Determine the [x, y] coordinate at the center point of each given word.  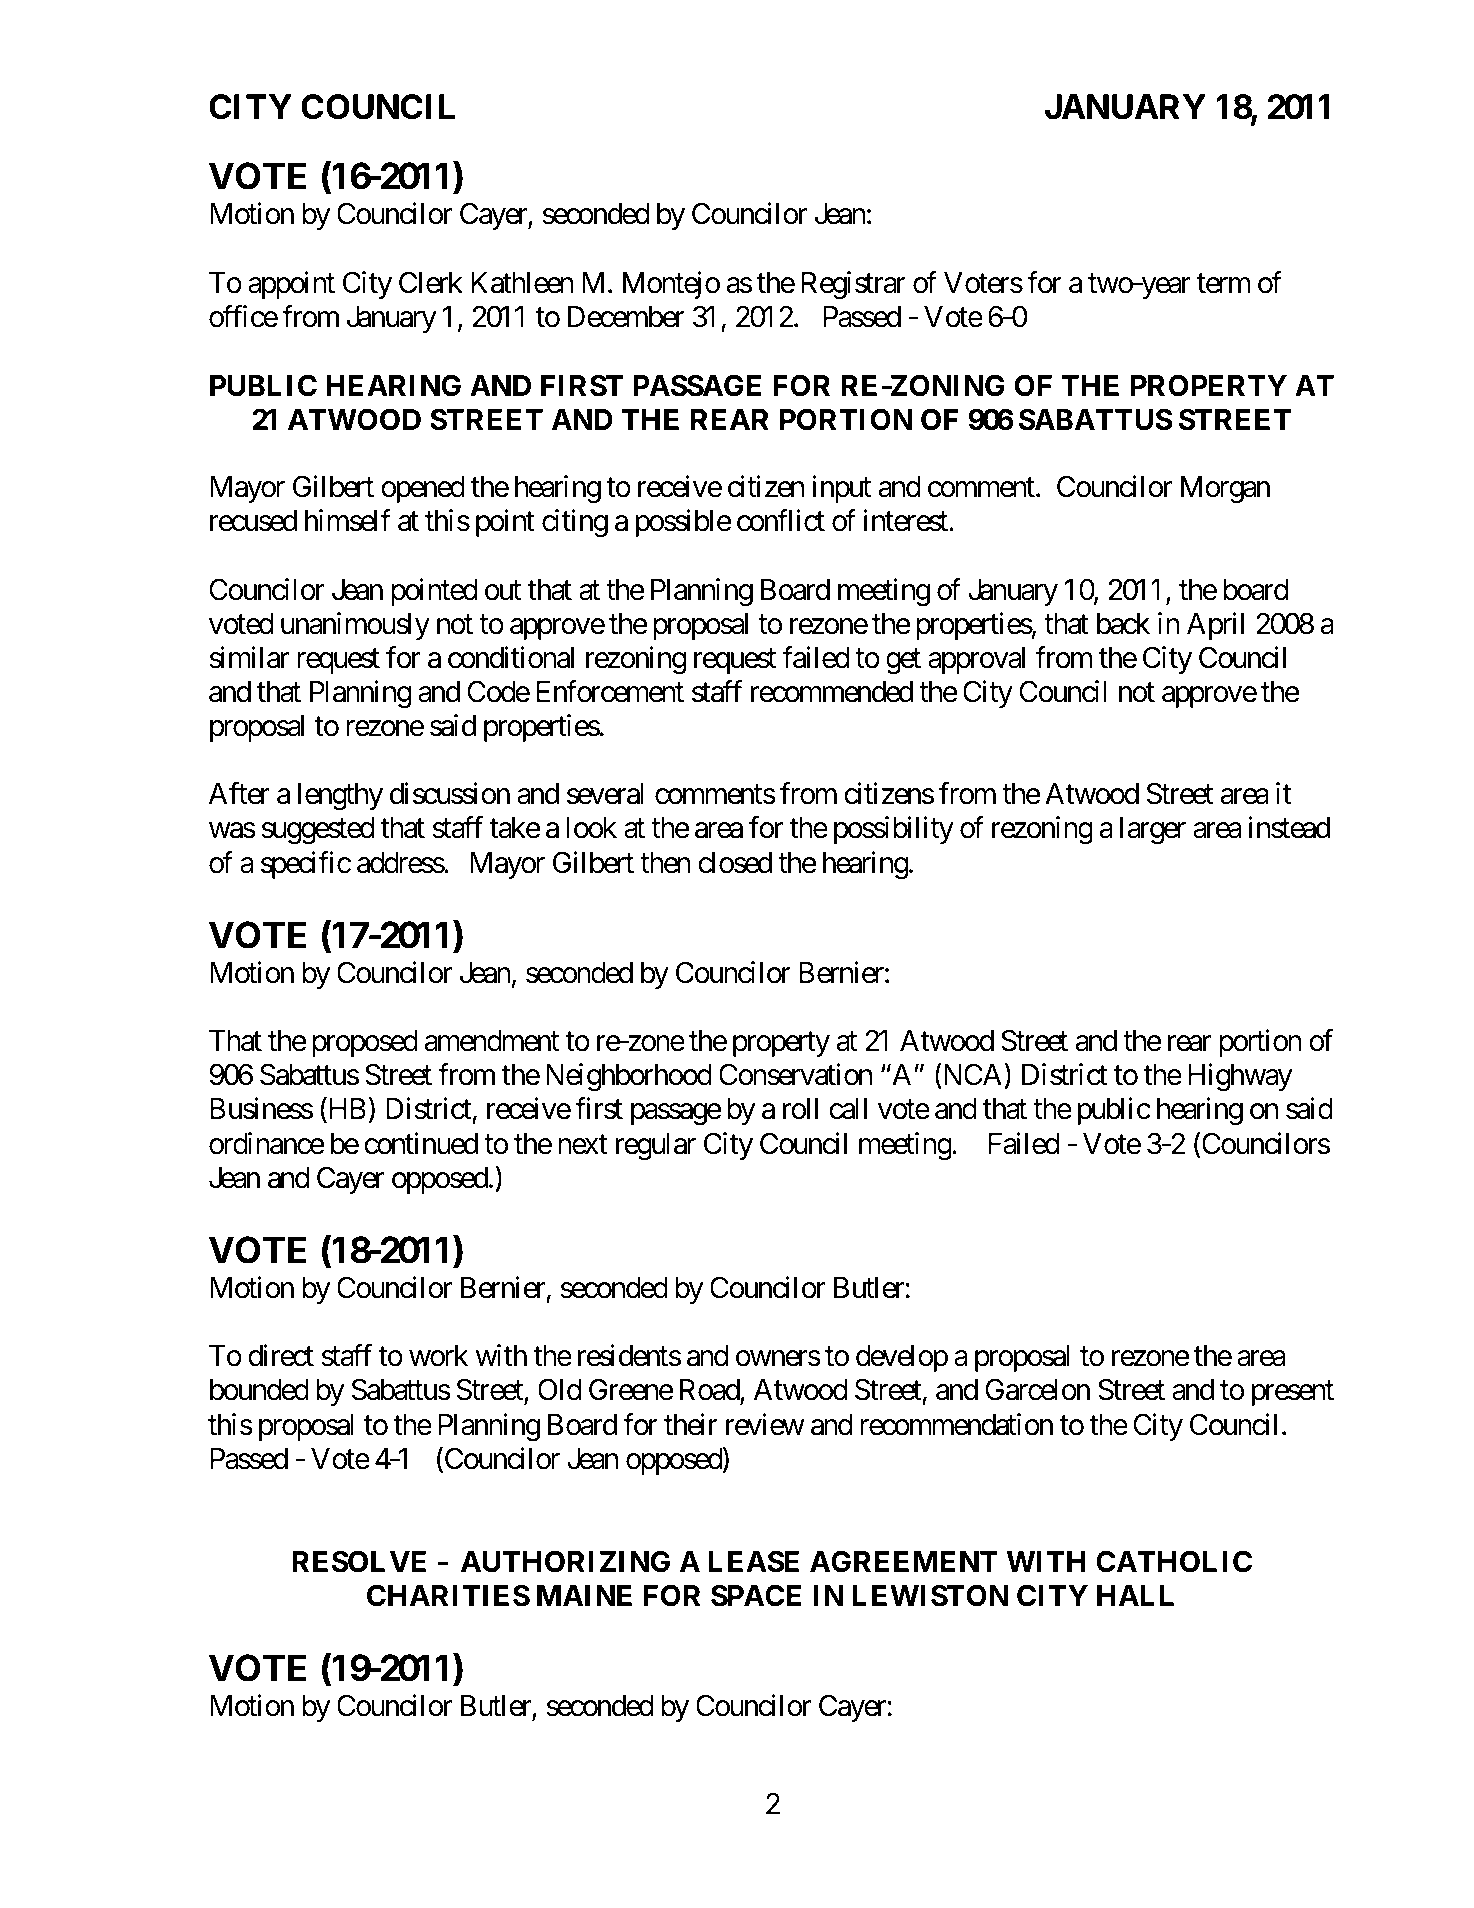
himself [347, 521]
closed [735, 863]
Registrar [853, 285]
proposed [365, 1043]
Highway [1240, 1078]
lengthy [340, 797]
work [438, 1356]
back [1123, 624]
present [1293, 1394]
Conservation [795, 1075]
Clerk [431, 282]
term [1223, 284]
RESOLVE [359, 1561]
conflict [781, 521]
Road [710, 1391]
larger [1153, 831]
